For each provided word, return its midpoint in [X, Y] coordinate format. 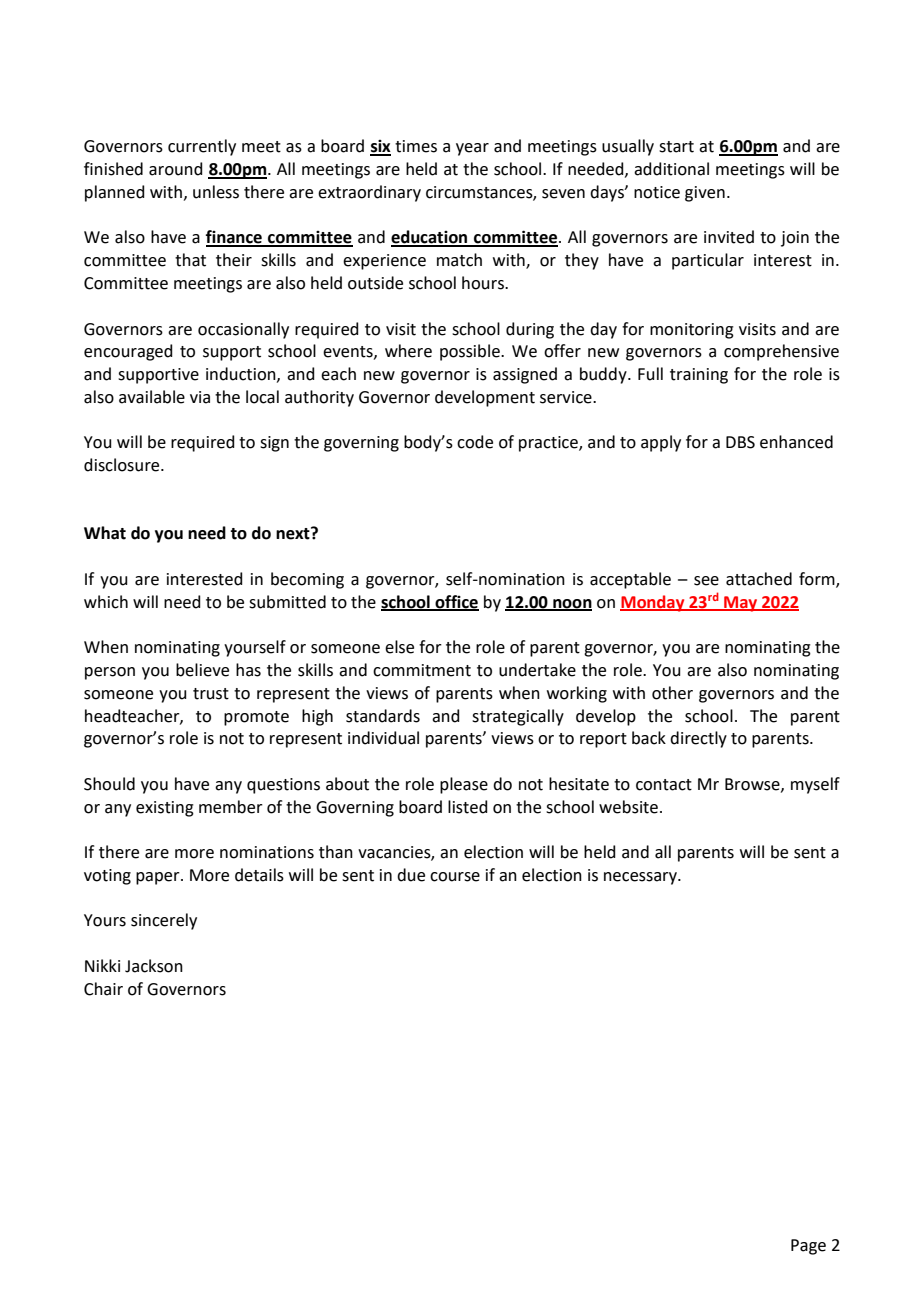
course [455, 877]
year [472, 149]
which [106, 602]
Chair [103, 989]
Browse [753, 785]
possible [471, 352]
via [200, 397]
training [699, 376]
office [456, 602]
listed [468, 807]
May [741, 604]
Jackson [154, 966]
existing [165, 809]
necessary [641, 878]
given [705, 194]
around [176, 169]
